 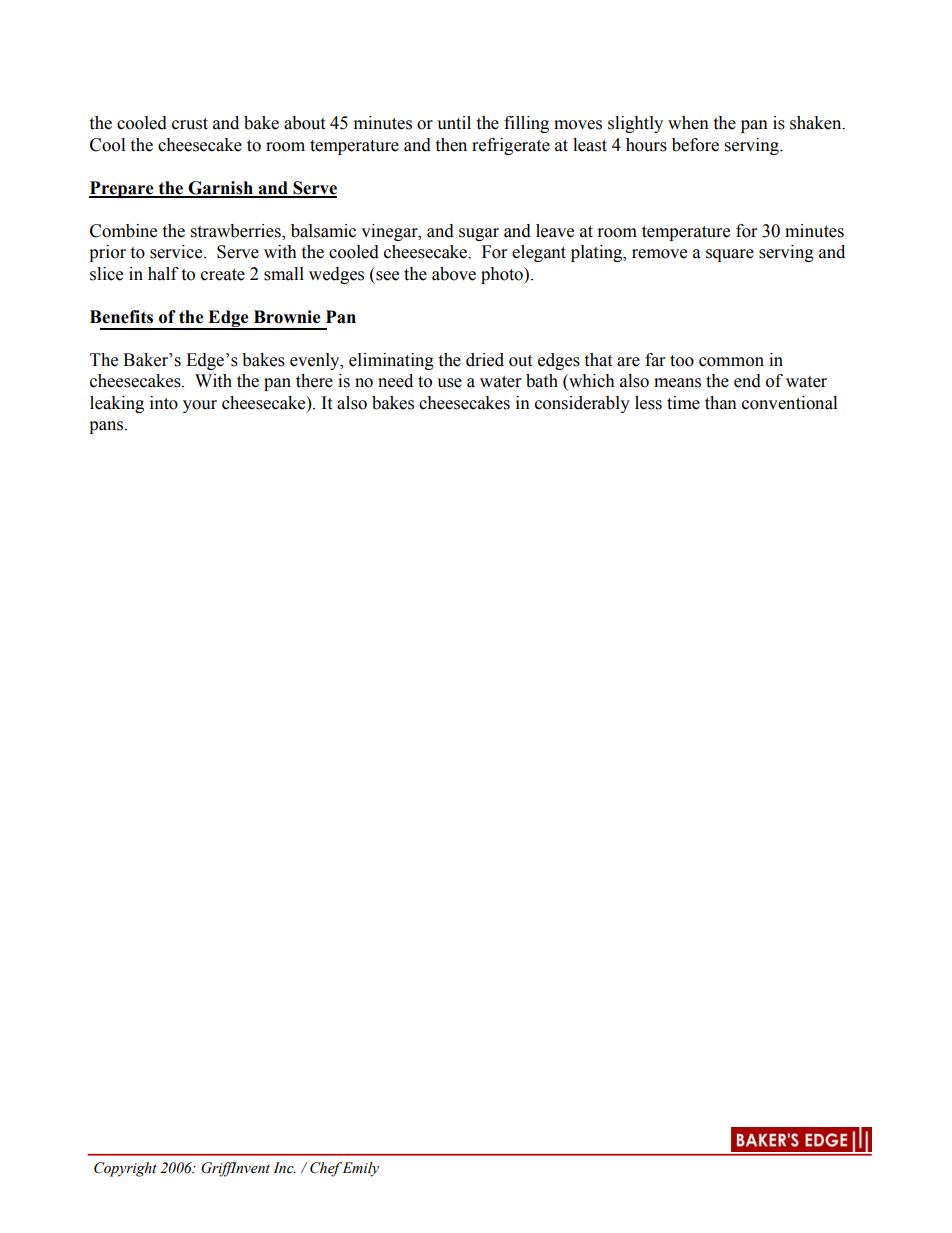 I want to click on Copyright, so click(x=125, y=1169).
